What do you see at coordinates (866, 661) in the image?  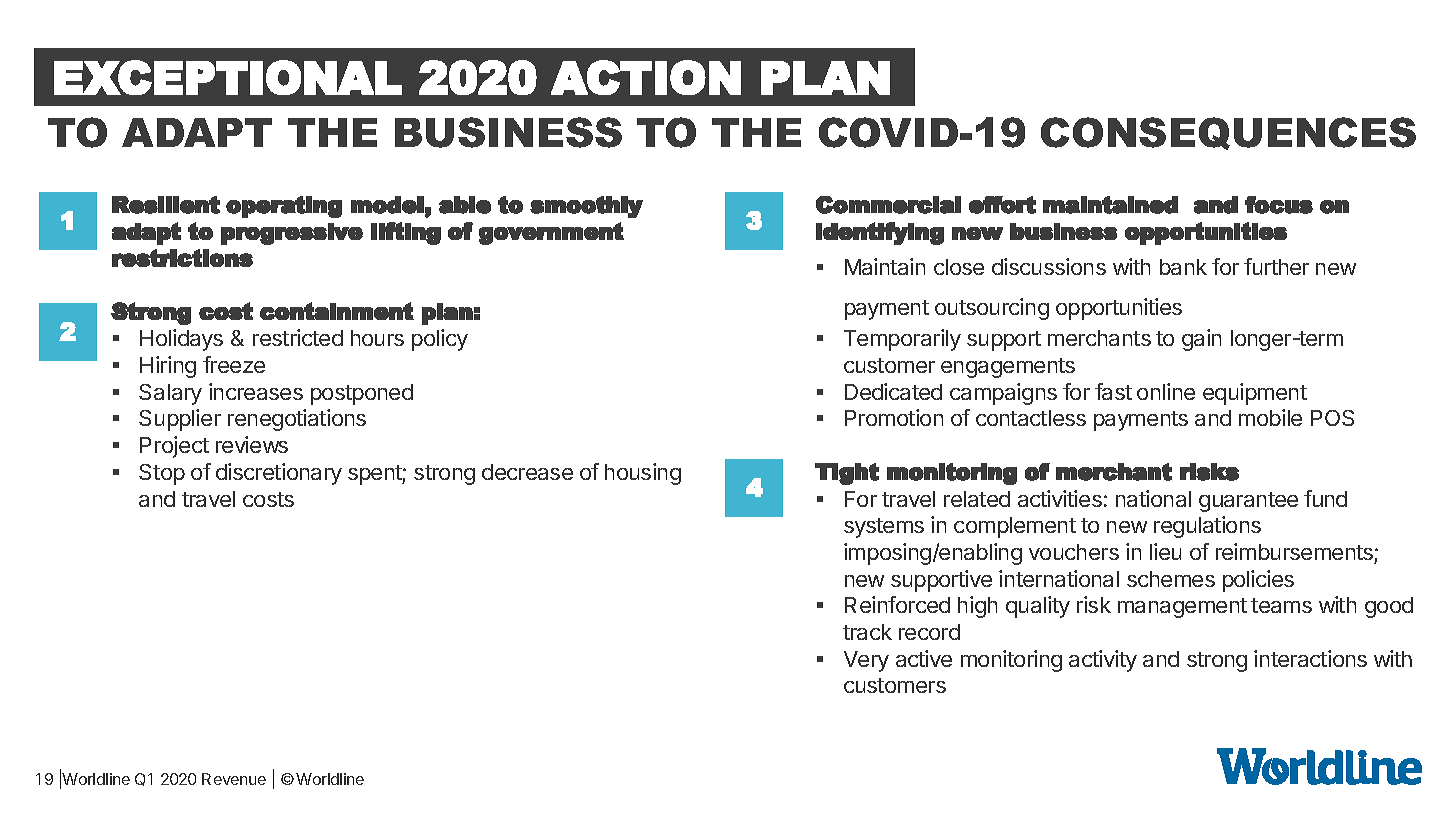 I see `Very` at bounding box center [866, 661].
